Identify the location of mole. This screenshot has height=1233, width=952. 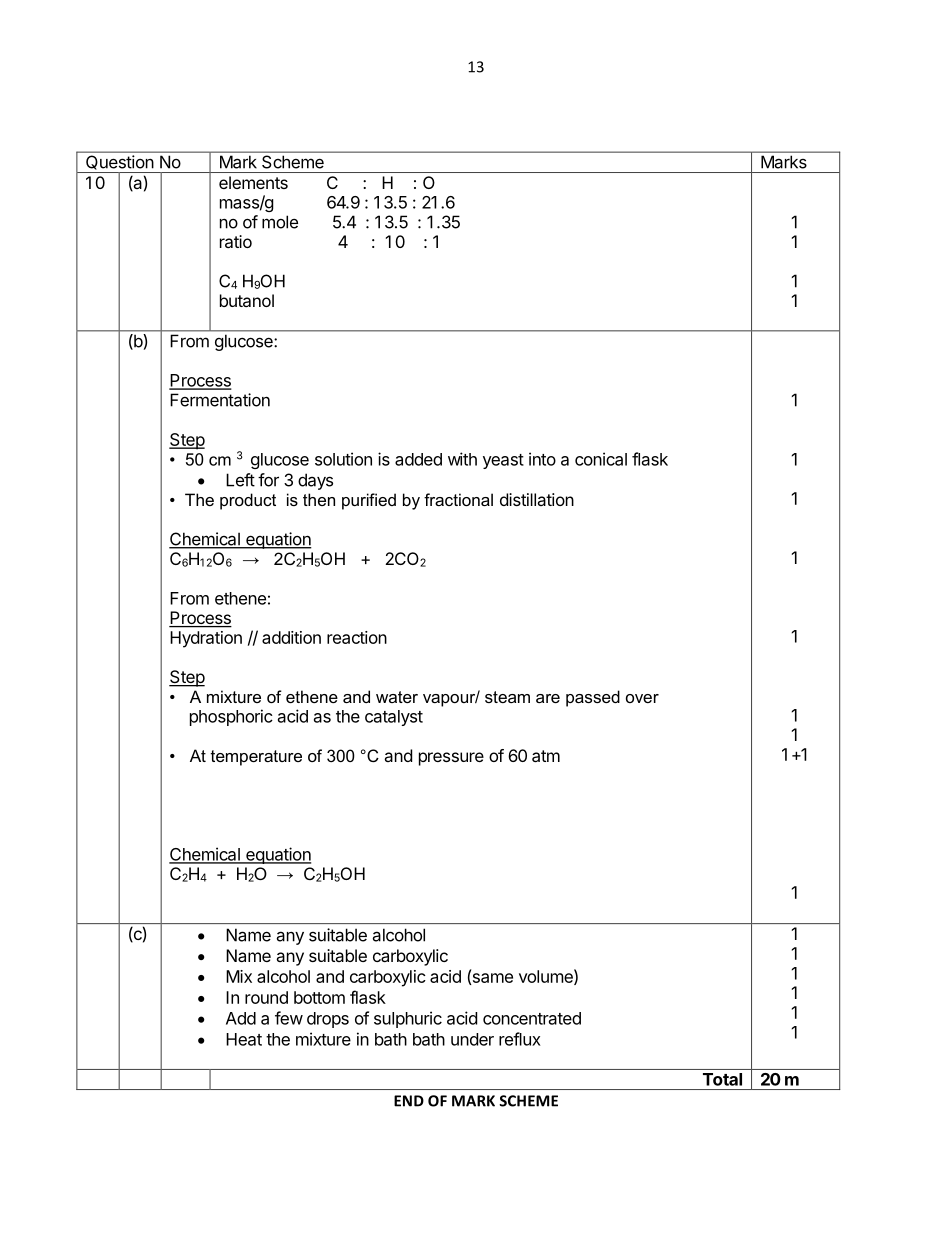
(280, 222).
